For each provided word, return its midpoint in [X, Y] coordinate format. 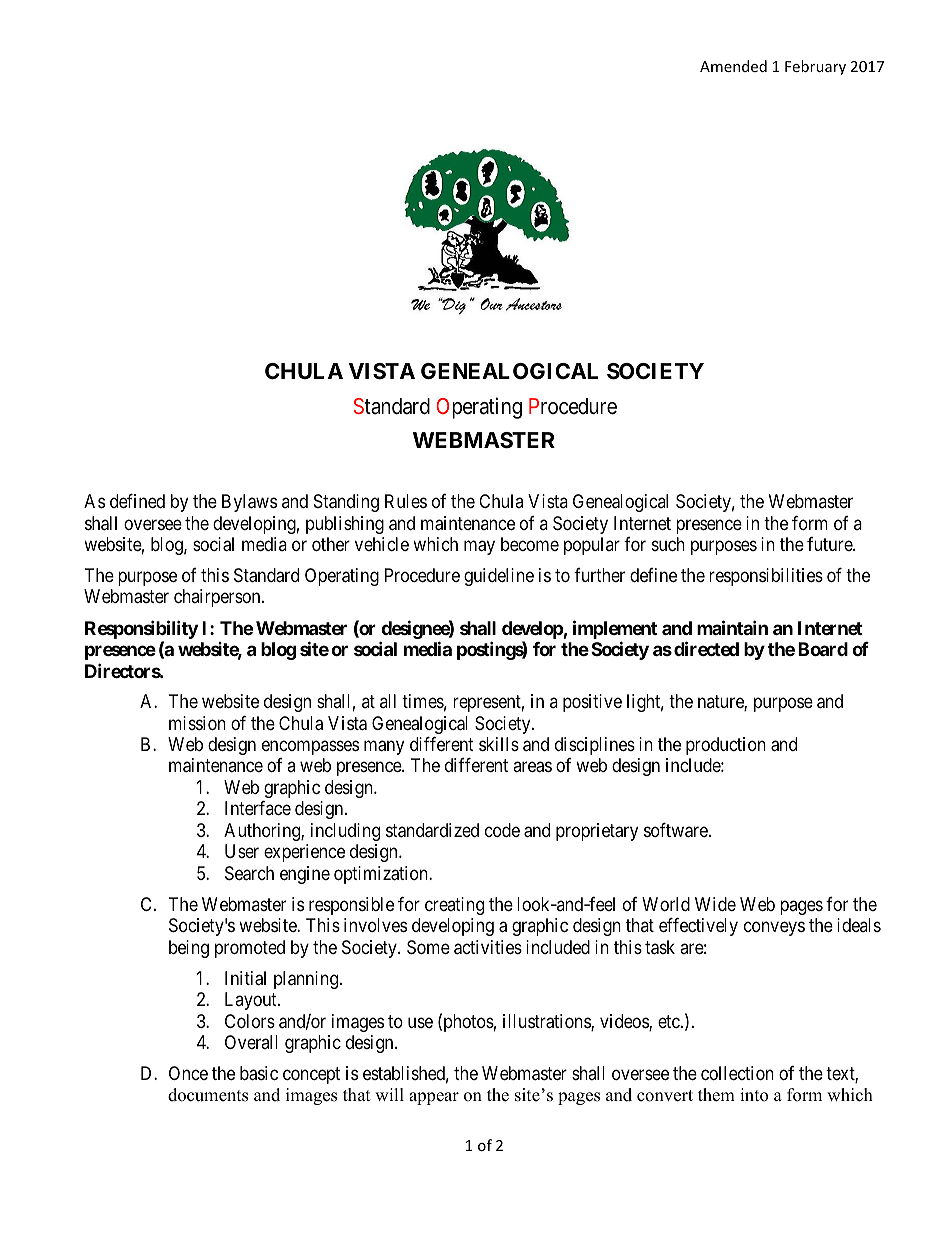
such [668, 544]
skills [499, 744]
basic [259, 1073]
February [815, 67]
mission [197, 723]
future [830, 544]
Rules [406, 501]
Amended [733, 66]
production [726, 746]
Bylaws [249, 503]
